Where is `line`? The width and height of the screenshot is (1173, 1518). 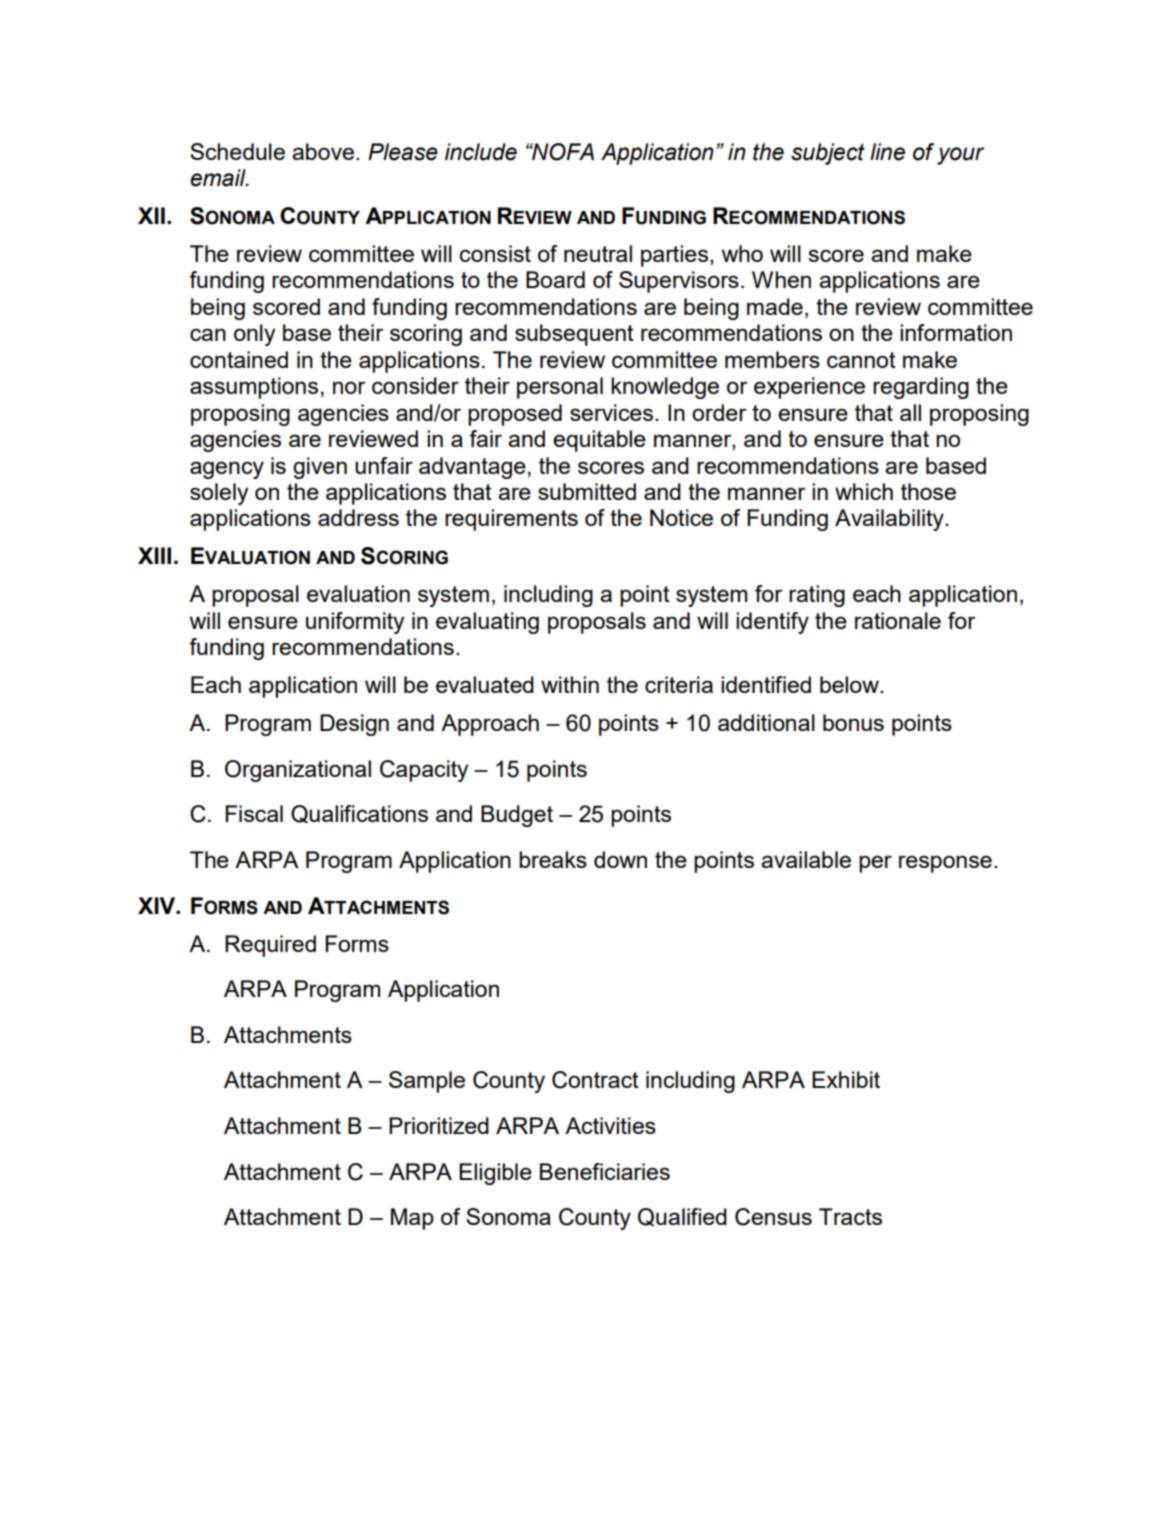
line is located at coordinates (887, 152).
